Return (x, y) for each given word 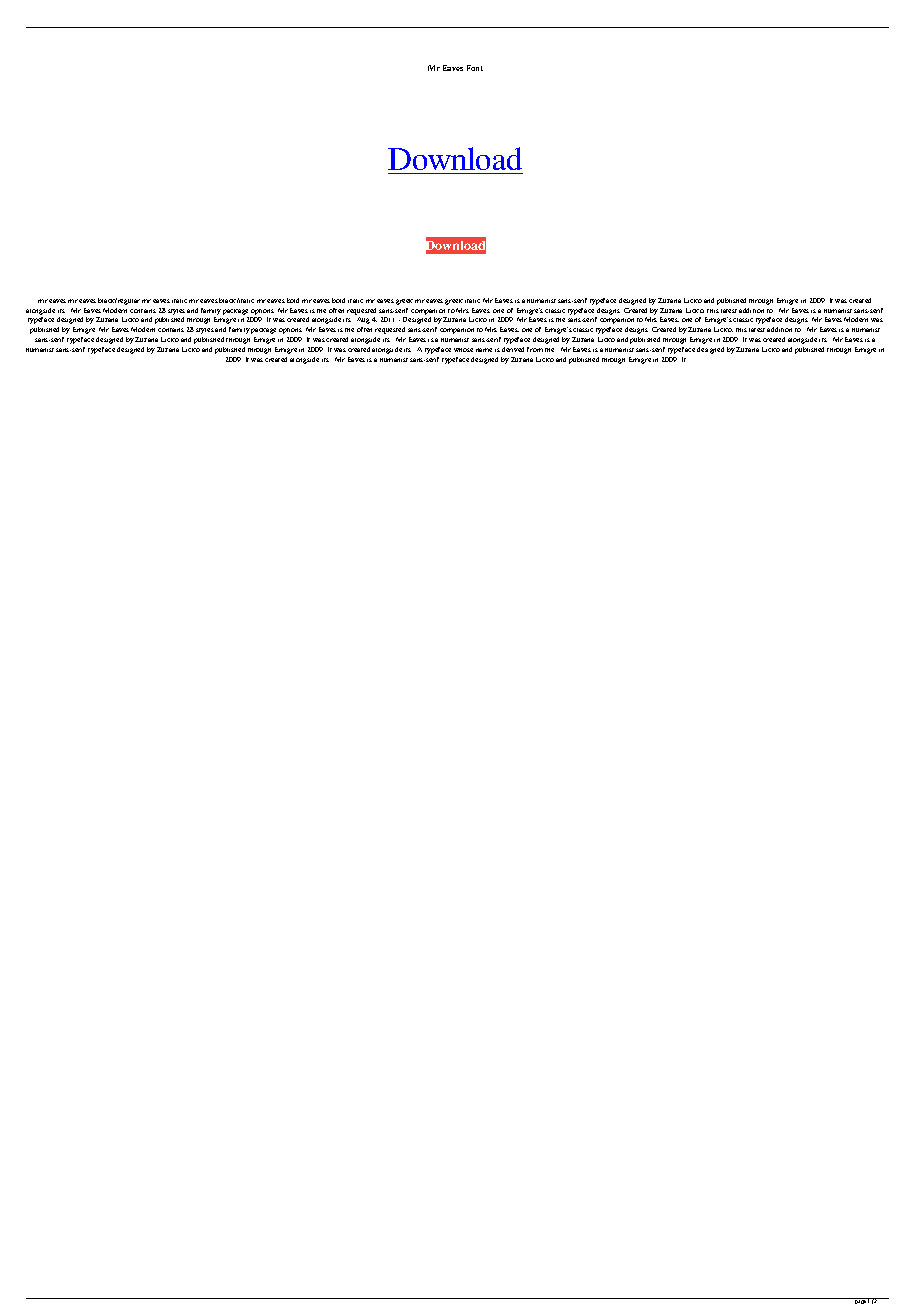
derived (513, 349)
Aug (363, 320)
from (535, 349)
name (484, 350)
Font (475, 68)
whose (463, 350)
